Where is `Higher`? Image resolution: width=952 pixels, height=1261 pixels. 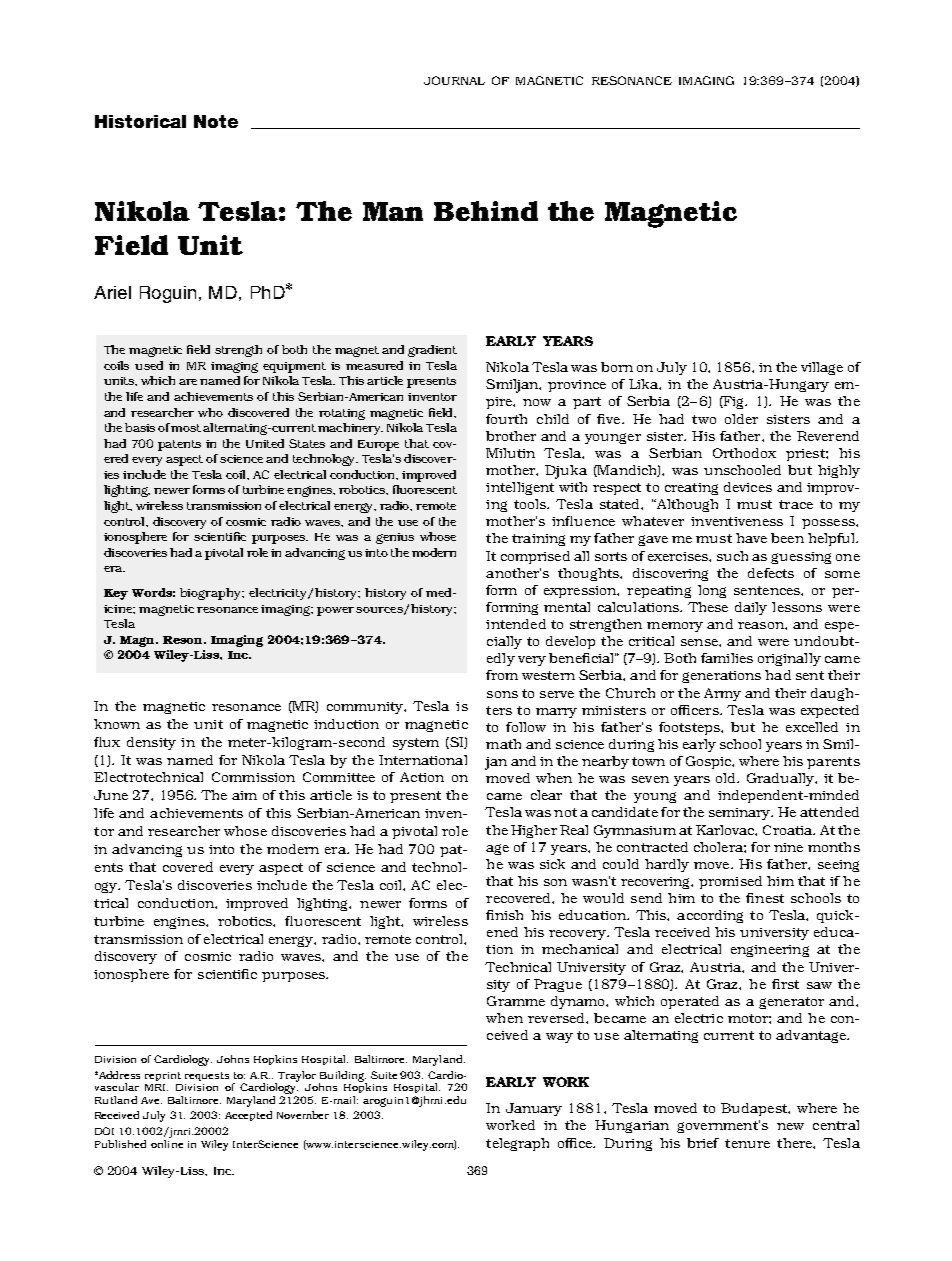
Higher is located at coordinates (534, 831).
